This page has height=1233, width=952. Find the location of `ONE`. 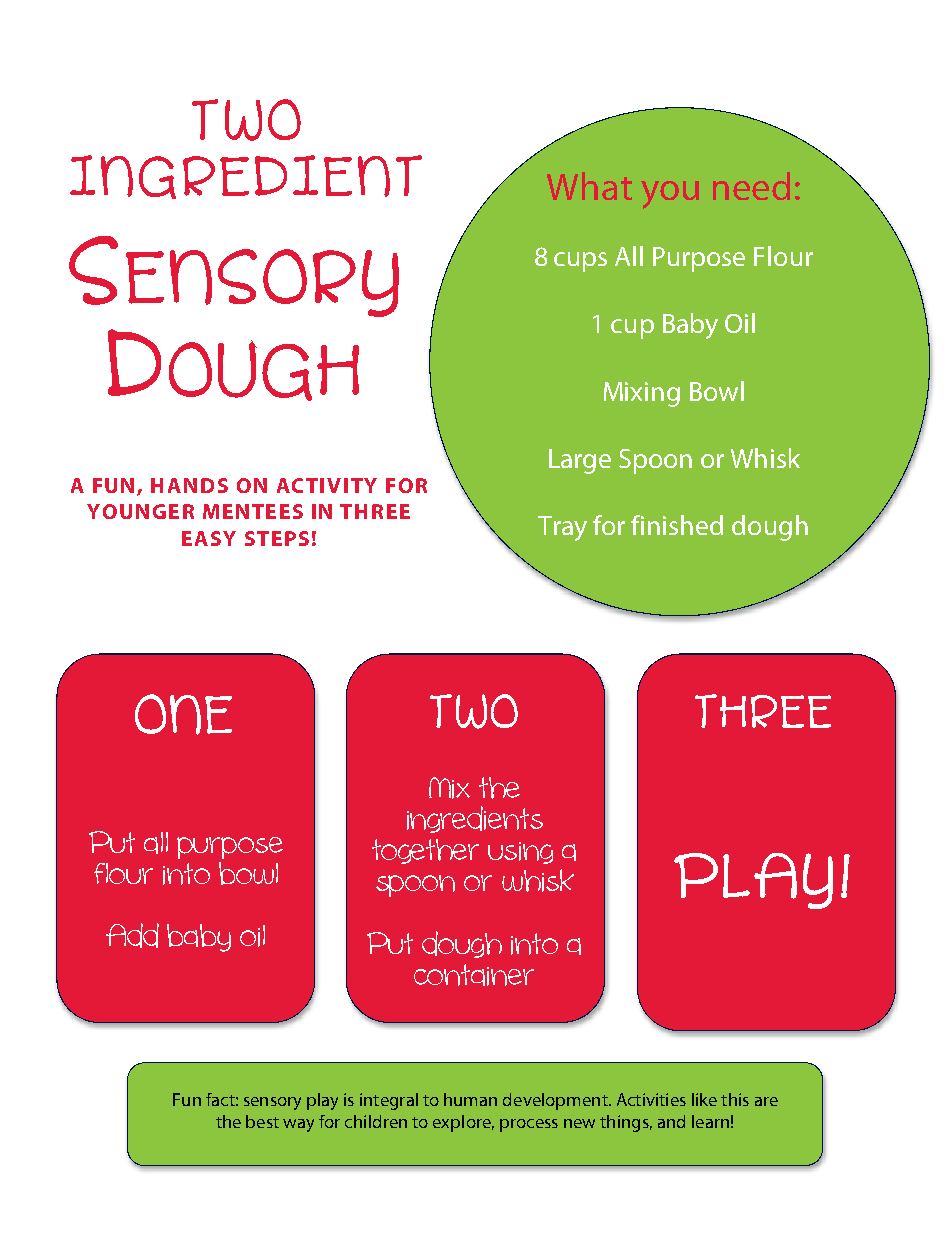

ONE is located at coordinates (183, 714).
